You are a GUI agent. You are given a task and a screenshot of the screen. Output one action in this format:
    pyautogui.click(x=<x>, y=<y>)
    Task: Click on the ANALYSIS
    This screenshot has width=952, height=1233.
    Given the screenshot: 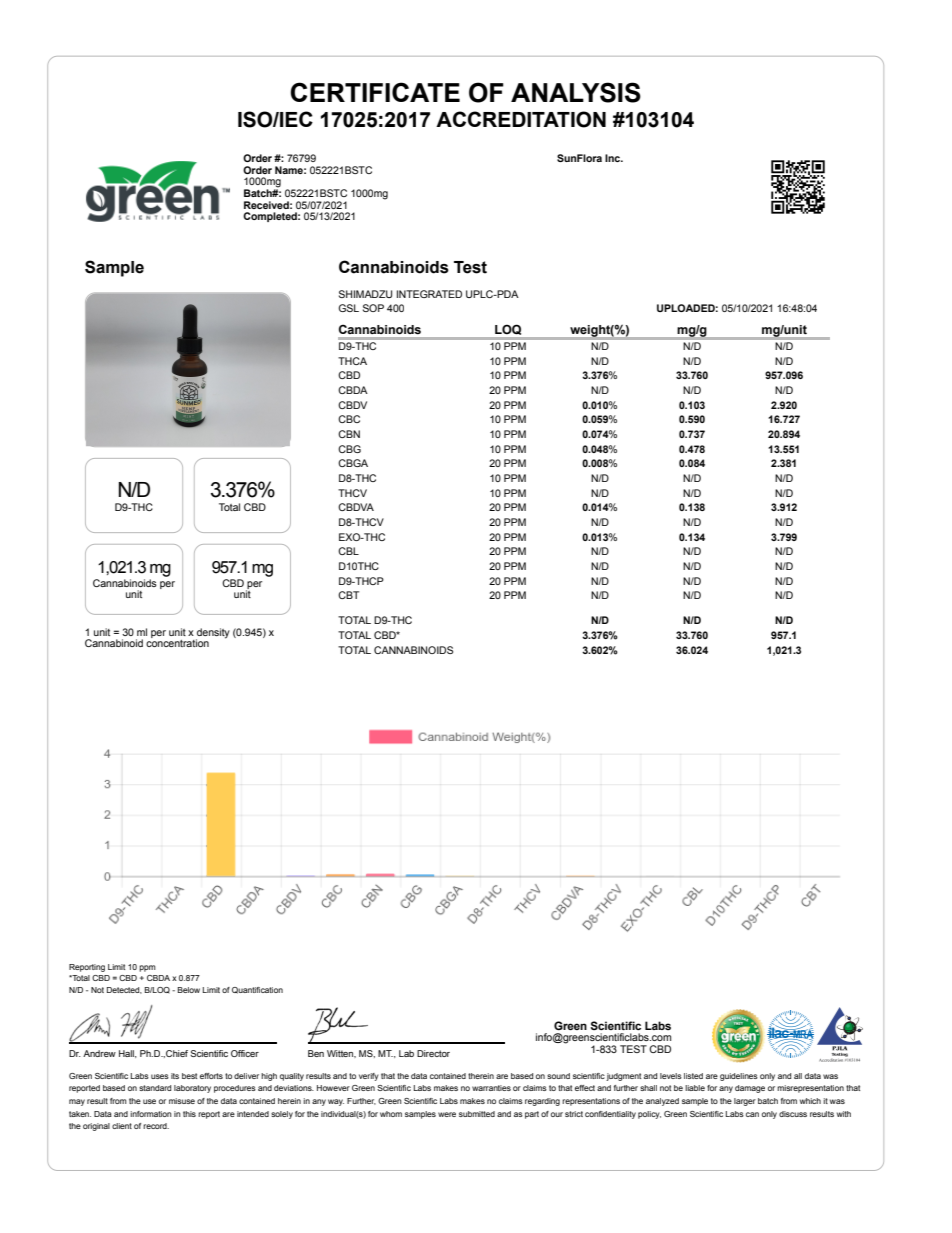 What is the action you would take?
    pyautogui.click(x=576, y=92)
